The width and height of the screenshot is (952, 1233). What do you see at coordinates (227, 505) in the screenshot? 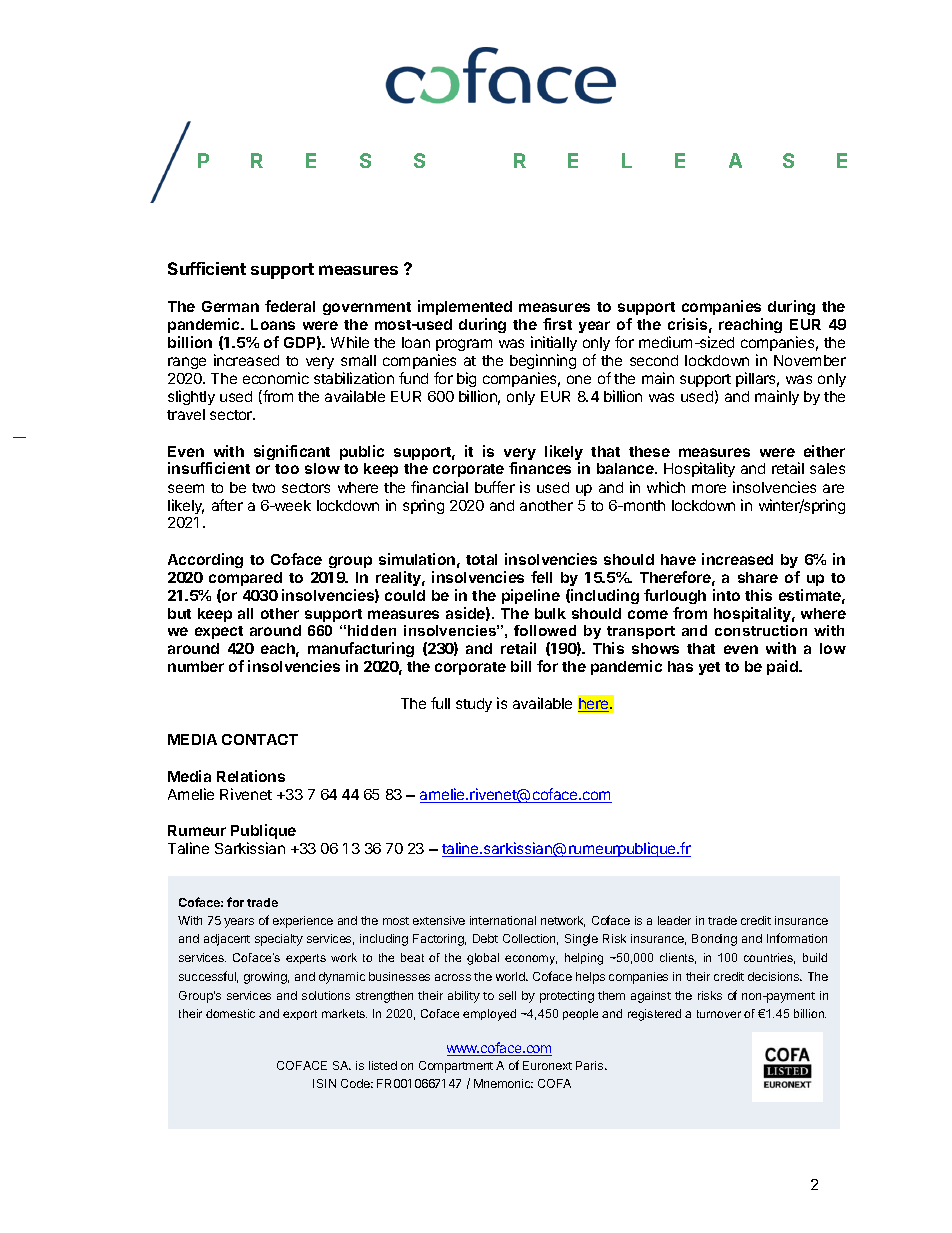
I see `after` at bounding box center [227, 505].
